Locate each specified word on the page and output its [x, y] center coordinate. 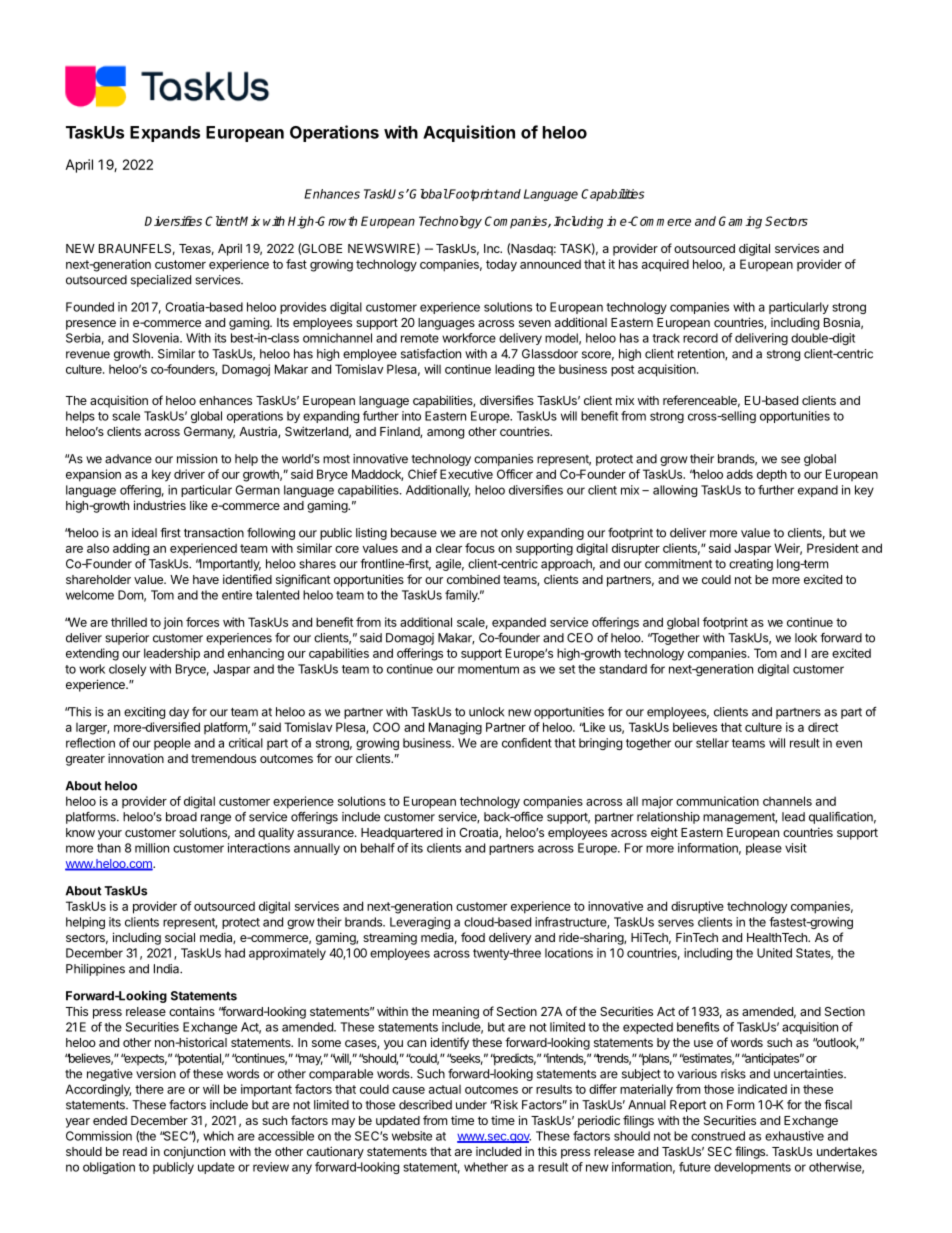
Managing [455, 728]
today [501, 265]
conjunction [194, 1152]
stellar [712, 743]
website [412, 1136]
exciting [144, 713]
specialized [161, 281]
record [700, 338]
